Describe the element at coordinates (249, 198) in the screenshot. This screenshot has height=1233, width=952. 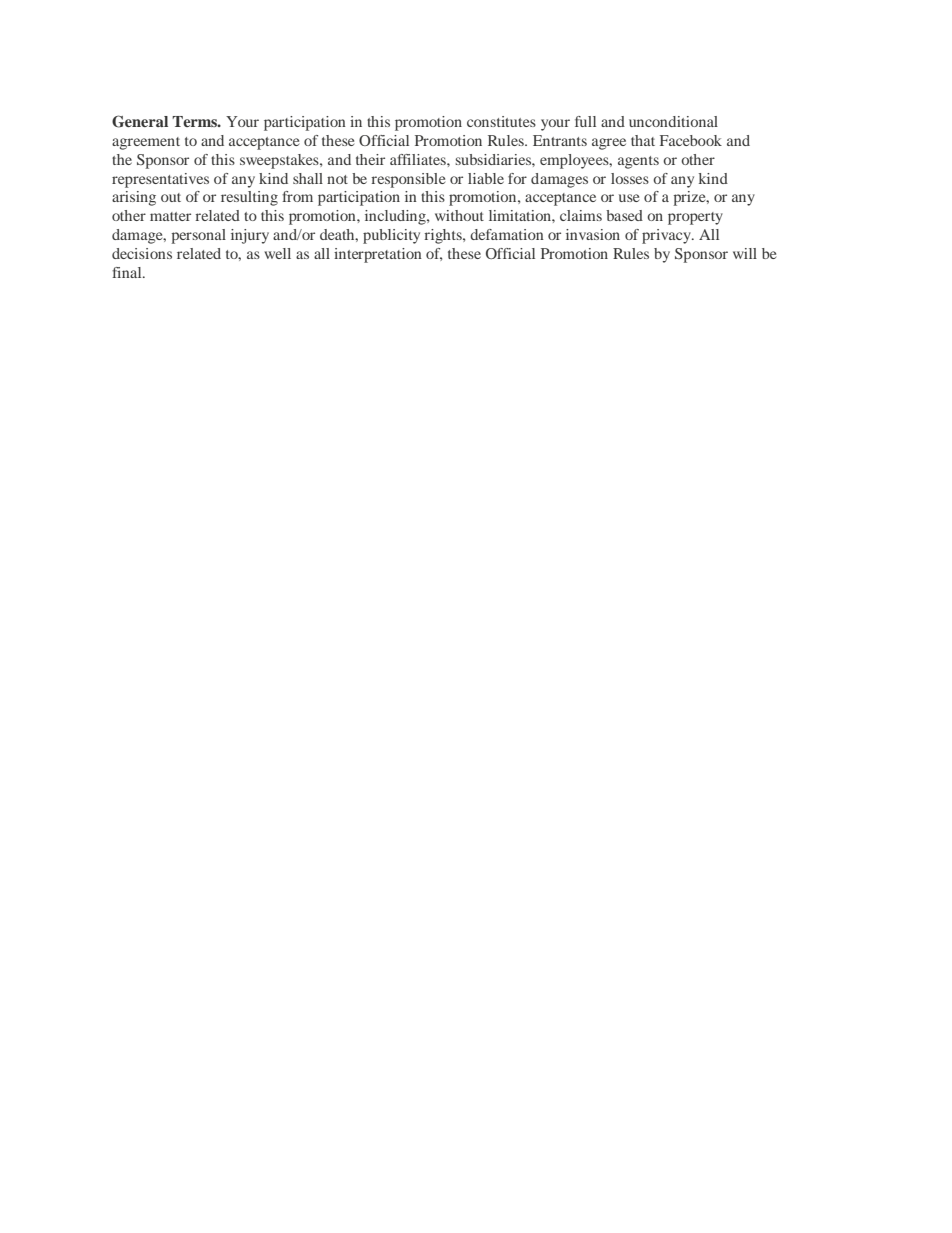
I see `resulting` at that location.
